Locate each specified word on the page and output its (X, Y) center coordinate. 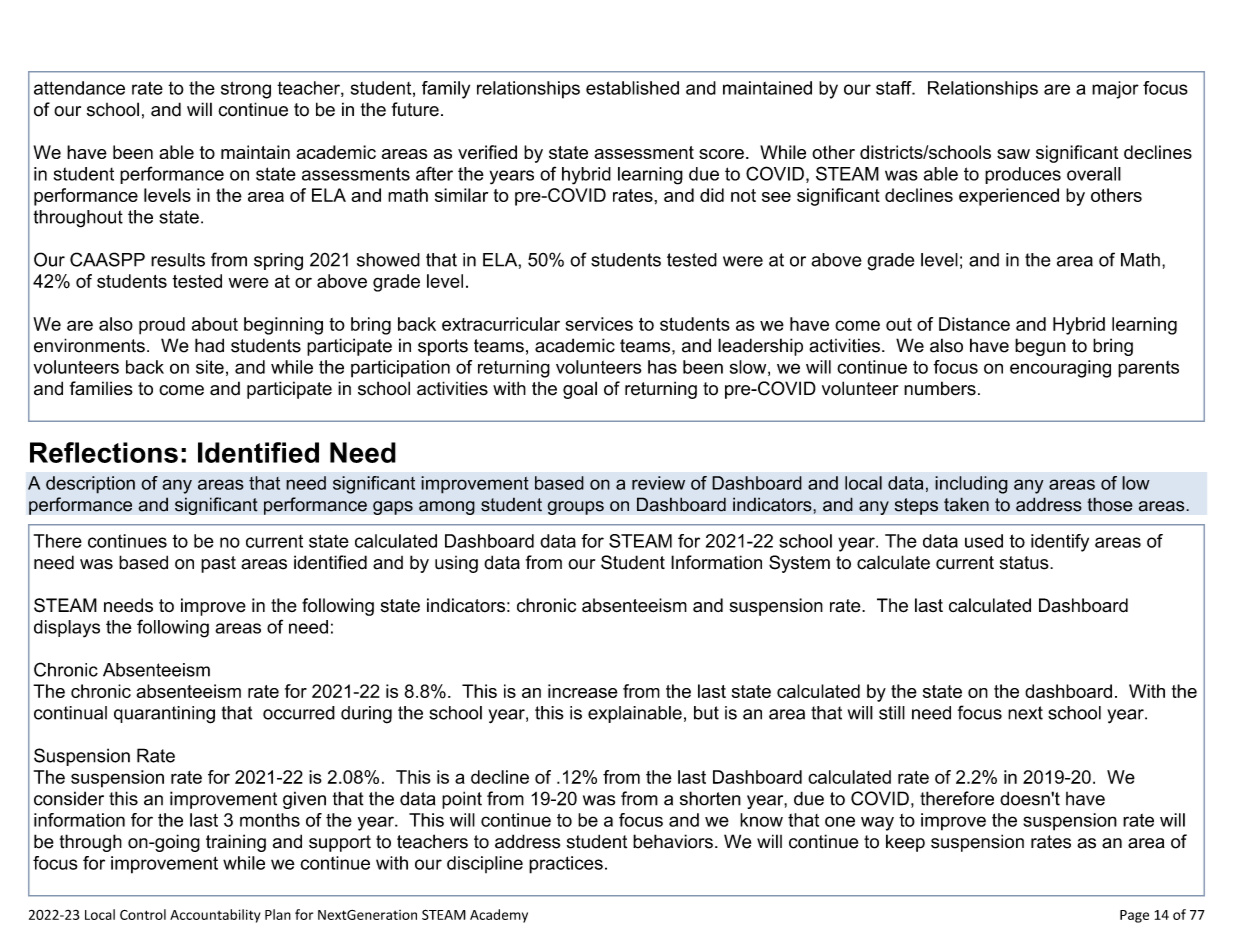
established (632, 88)
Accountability (215, 916)
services (599, 324)
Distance (974, 324)
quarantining (164, 715)
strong (246, 90)
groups (575, 508)
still (892, 713)
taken (966, 504)
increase (583, 691)
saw (1013, 154)
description (90, 485)
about (215, 324)
